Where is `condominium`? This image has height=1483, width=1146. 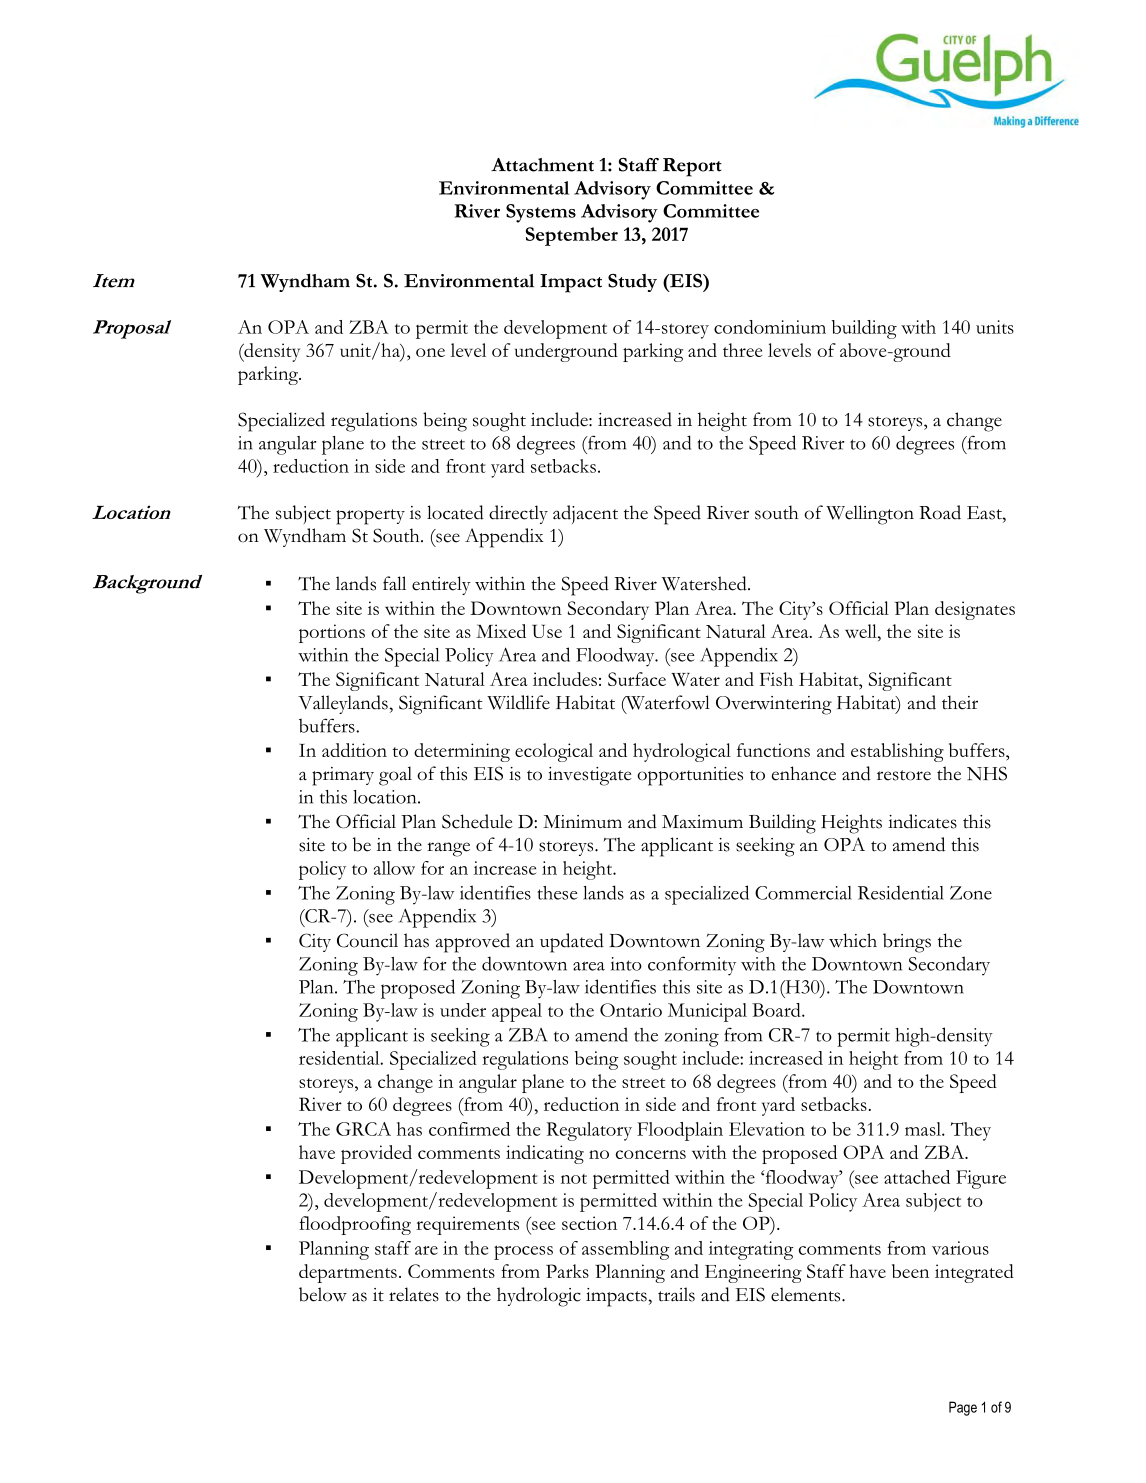
condominium is located at coordinates (770, 327).
